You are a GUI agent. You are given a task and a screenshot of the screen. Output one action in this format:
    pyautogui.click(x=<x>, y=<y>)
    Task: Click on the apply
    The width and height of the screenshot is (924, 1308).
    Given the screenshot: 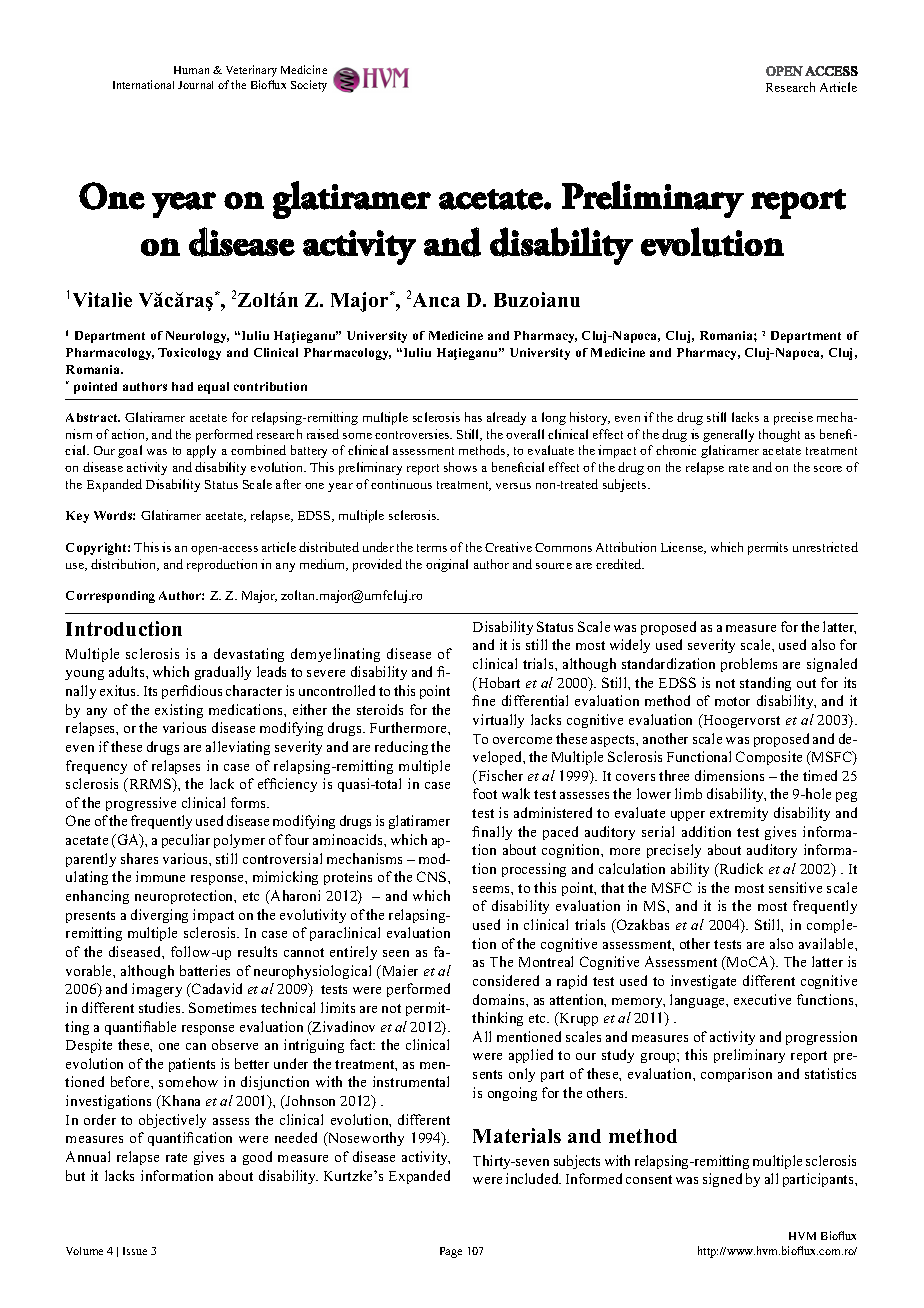 What is the action you would take?
    pyautogui.click(x=201, y=451)
